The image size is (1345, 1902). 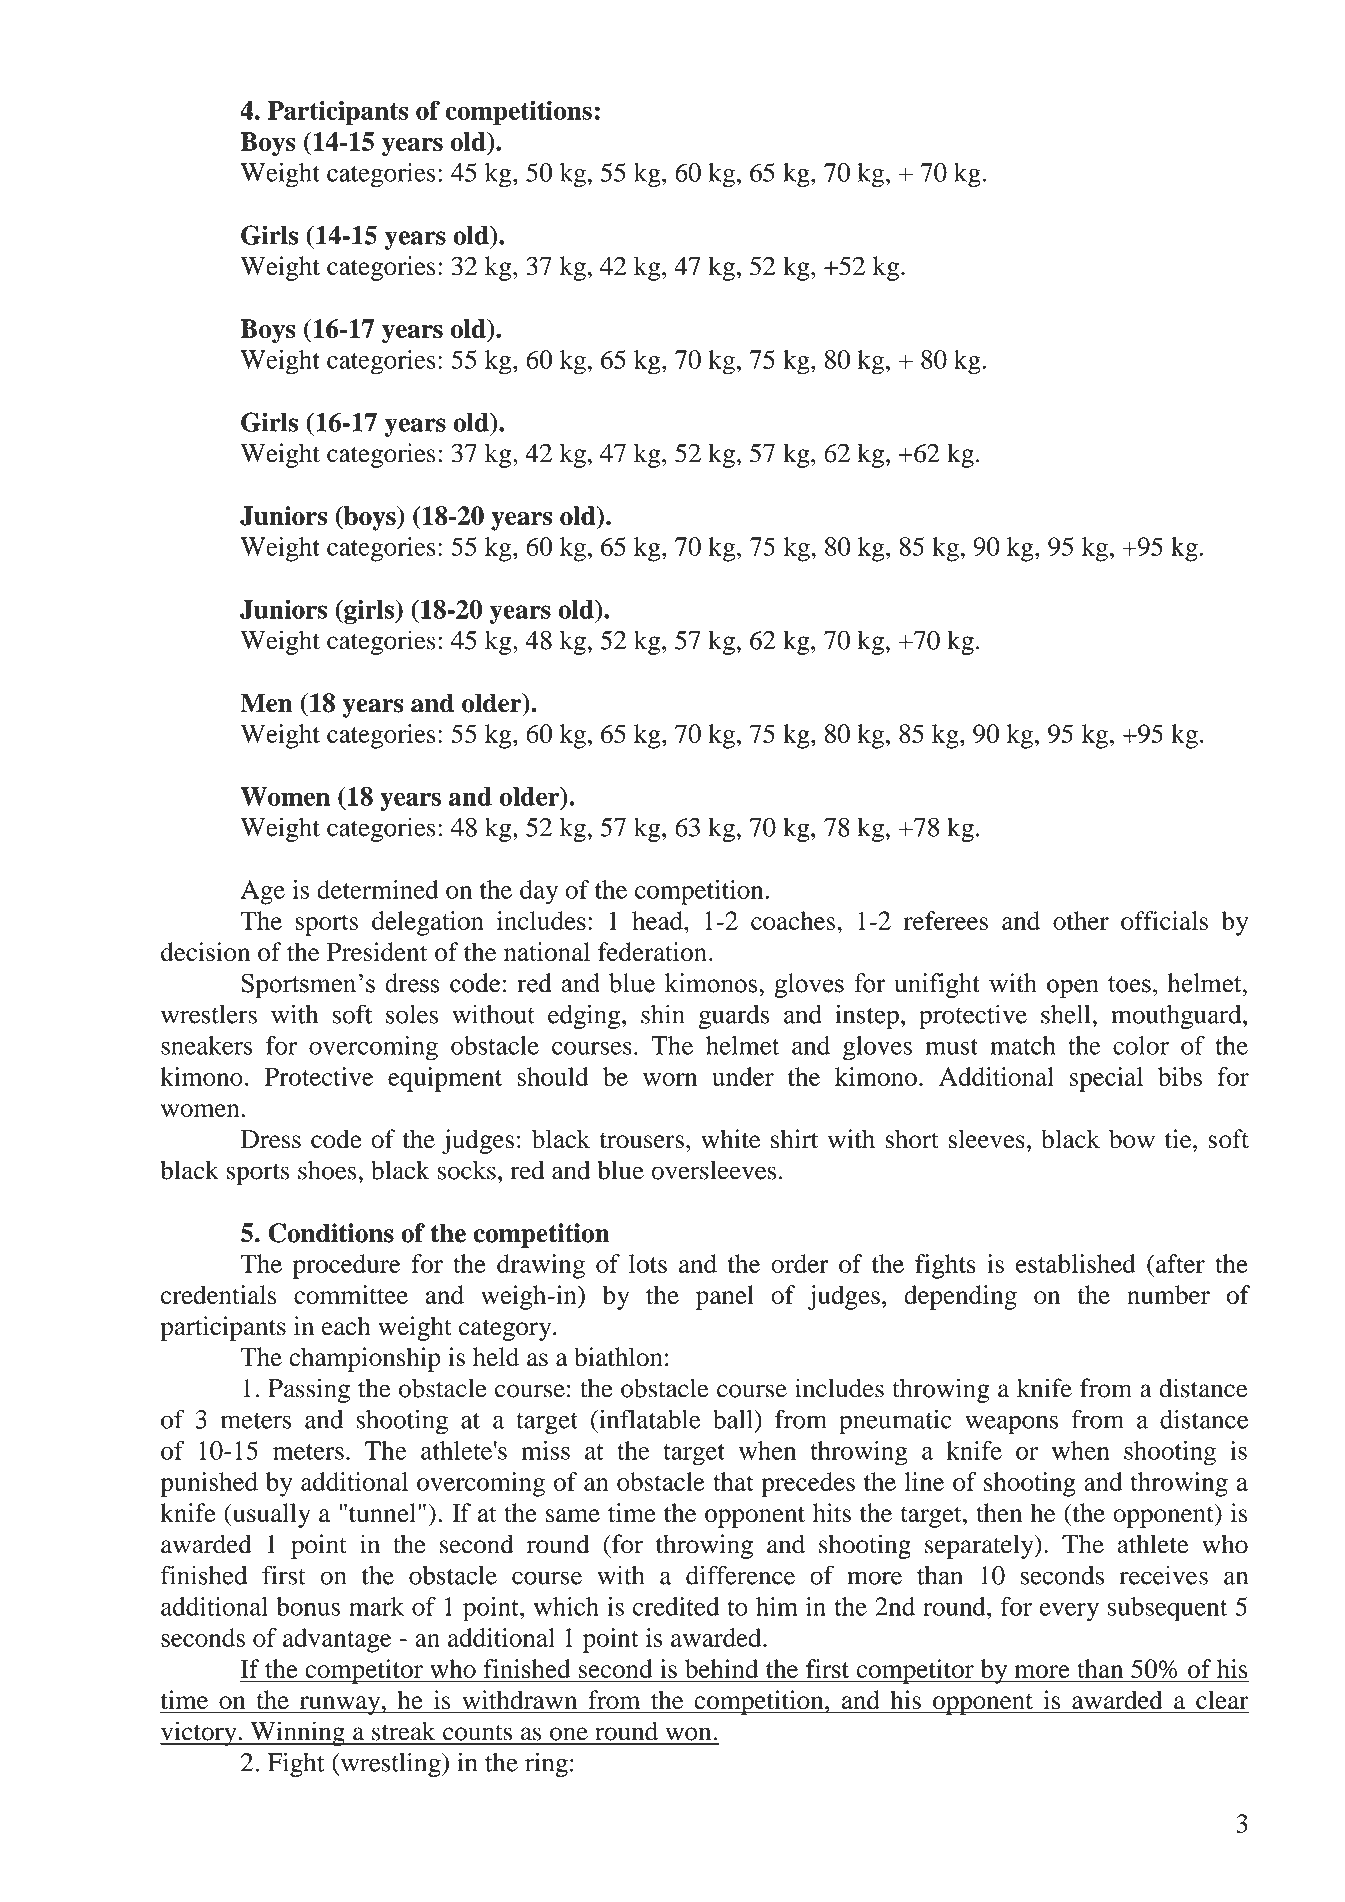 I want to click on head, so click(x=658, y=920).
